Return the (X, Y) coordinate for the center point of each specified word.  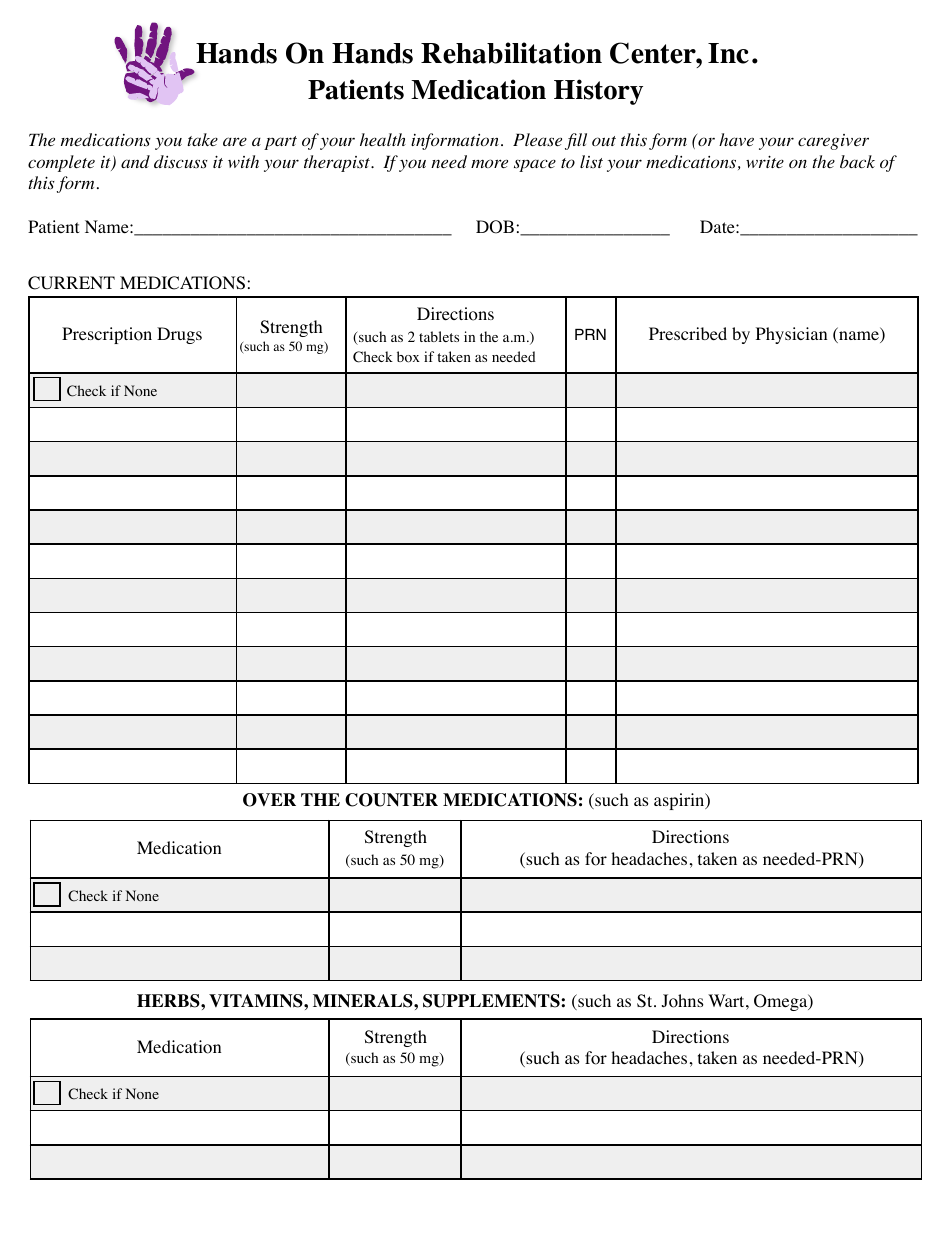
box (408, 357)
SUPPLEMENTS (492, 1001)
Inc (728, 53)
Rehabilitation (511, 53)
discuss (181, 162)
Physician (791, 335)
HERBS (169, 1001)
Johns (683, 1001)
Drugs (179, 335)
